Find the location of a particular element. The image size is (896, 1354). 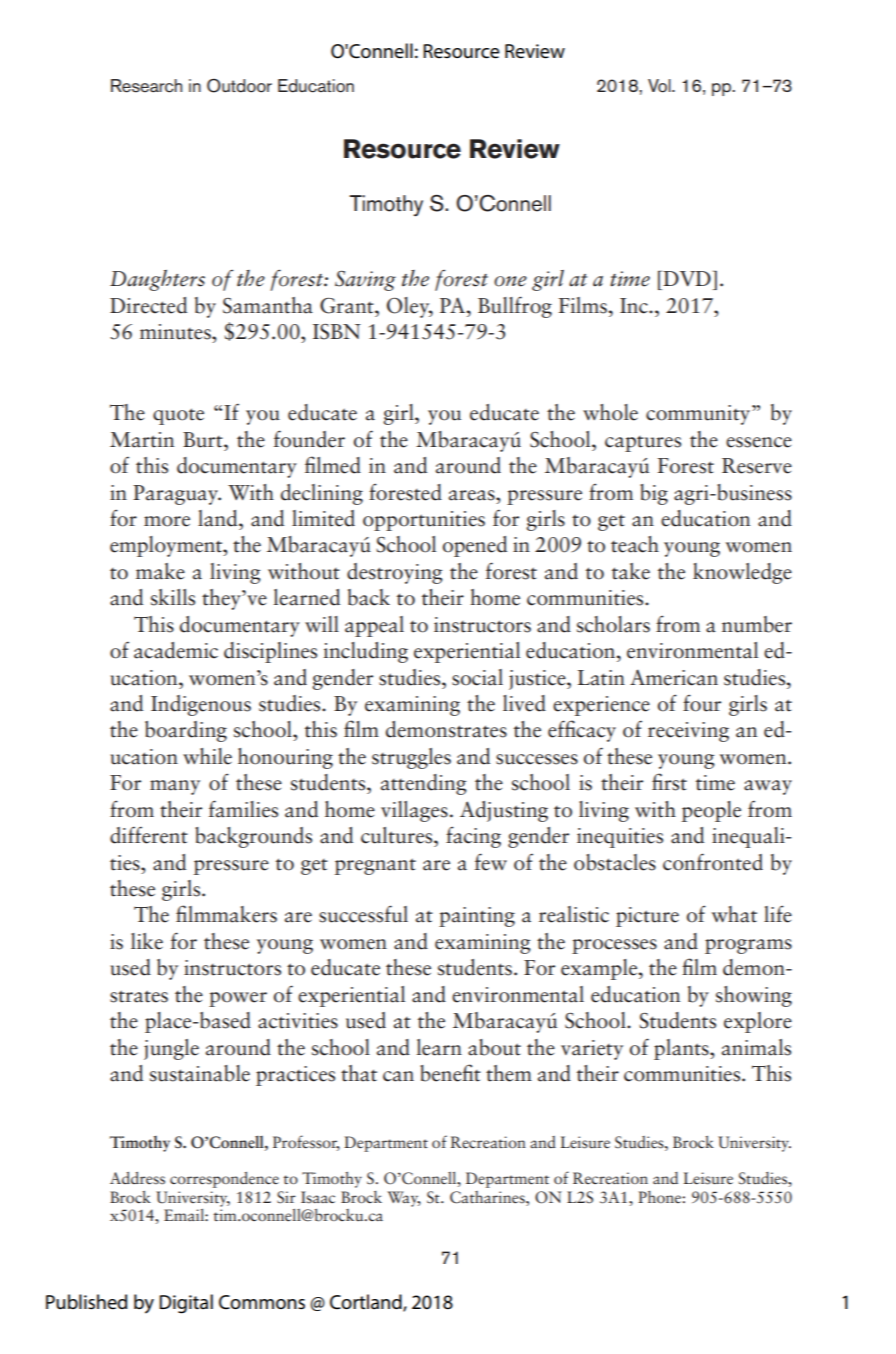

Research is located at coordinates (146, 86).
